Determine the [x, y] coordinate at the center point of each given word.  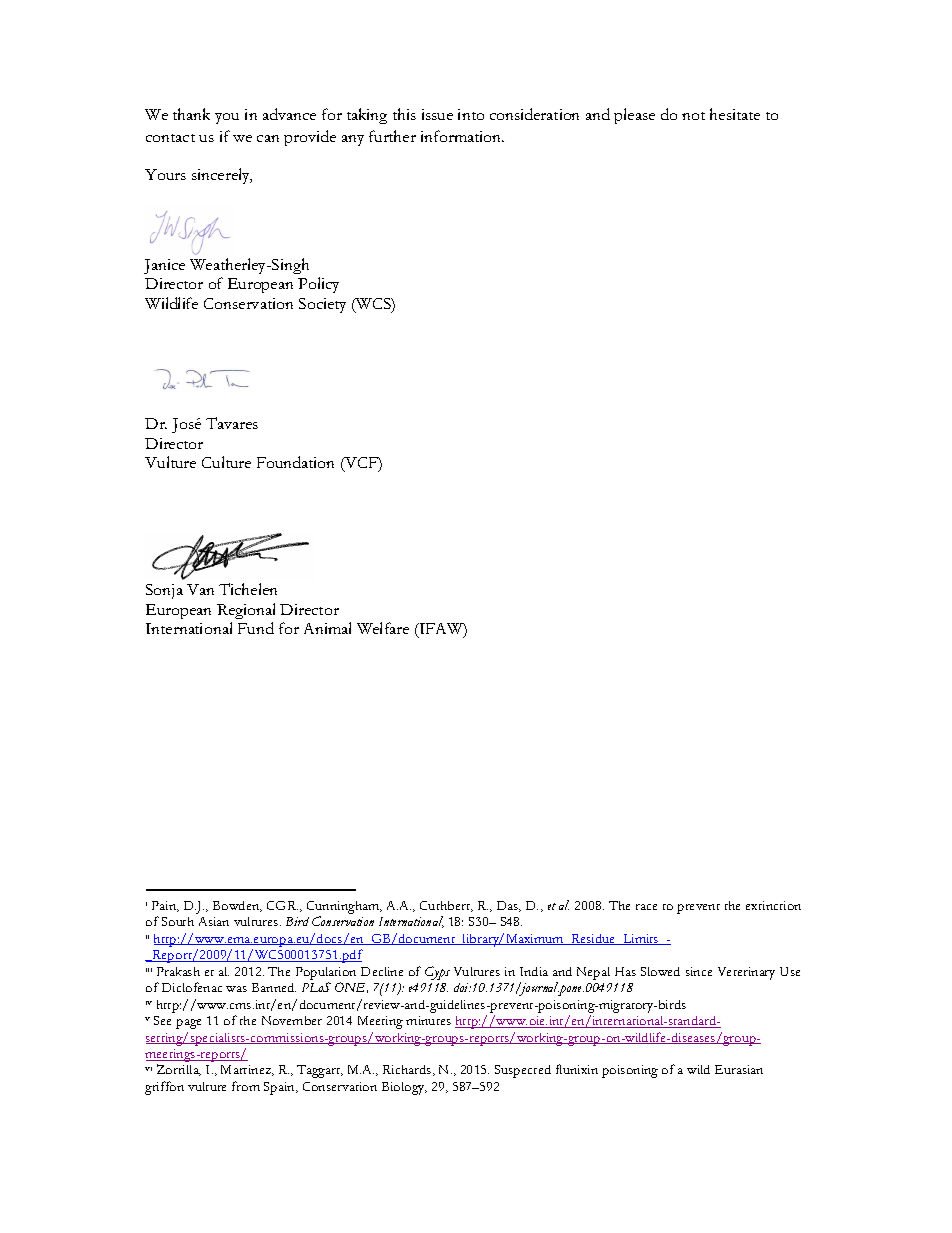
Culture [226, 462]
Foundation [295, 462]
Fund [256, 628]
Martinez [247, 1070]
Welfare [383, 628]
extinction [773, 905]
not [693, 116]
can [268, 138]
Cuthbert [446, 906]
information [462, 136]
